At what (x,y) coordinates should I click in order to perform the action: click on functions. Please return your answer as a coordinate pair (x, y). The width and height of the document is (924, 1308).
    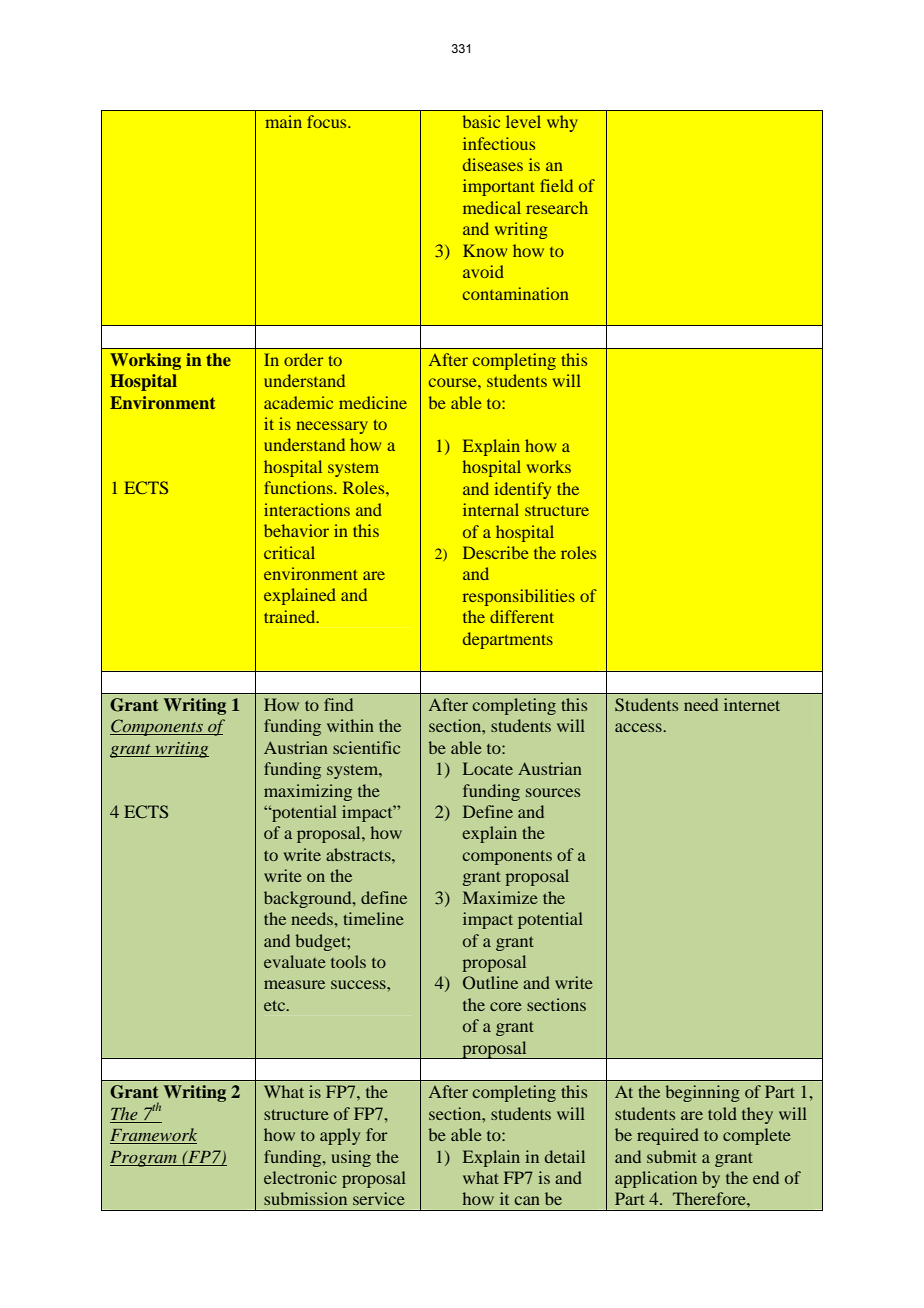
    Looking at the image, I should click on (299, 487).
